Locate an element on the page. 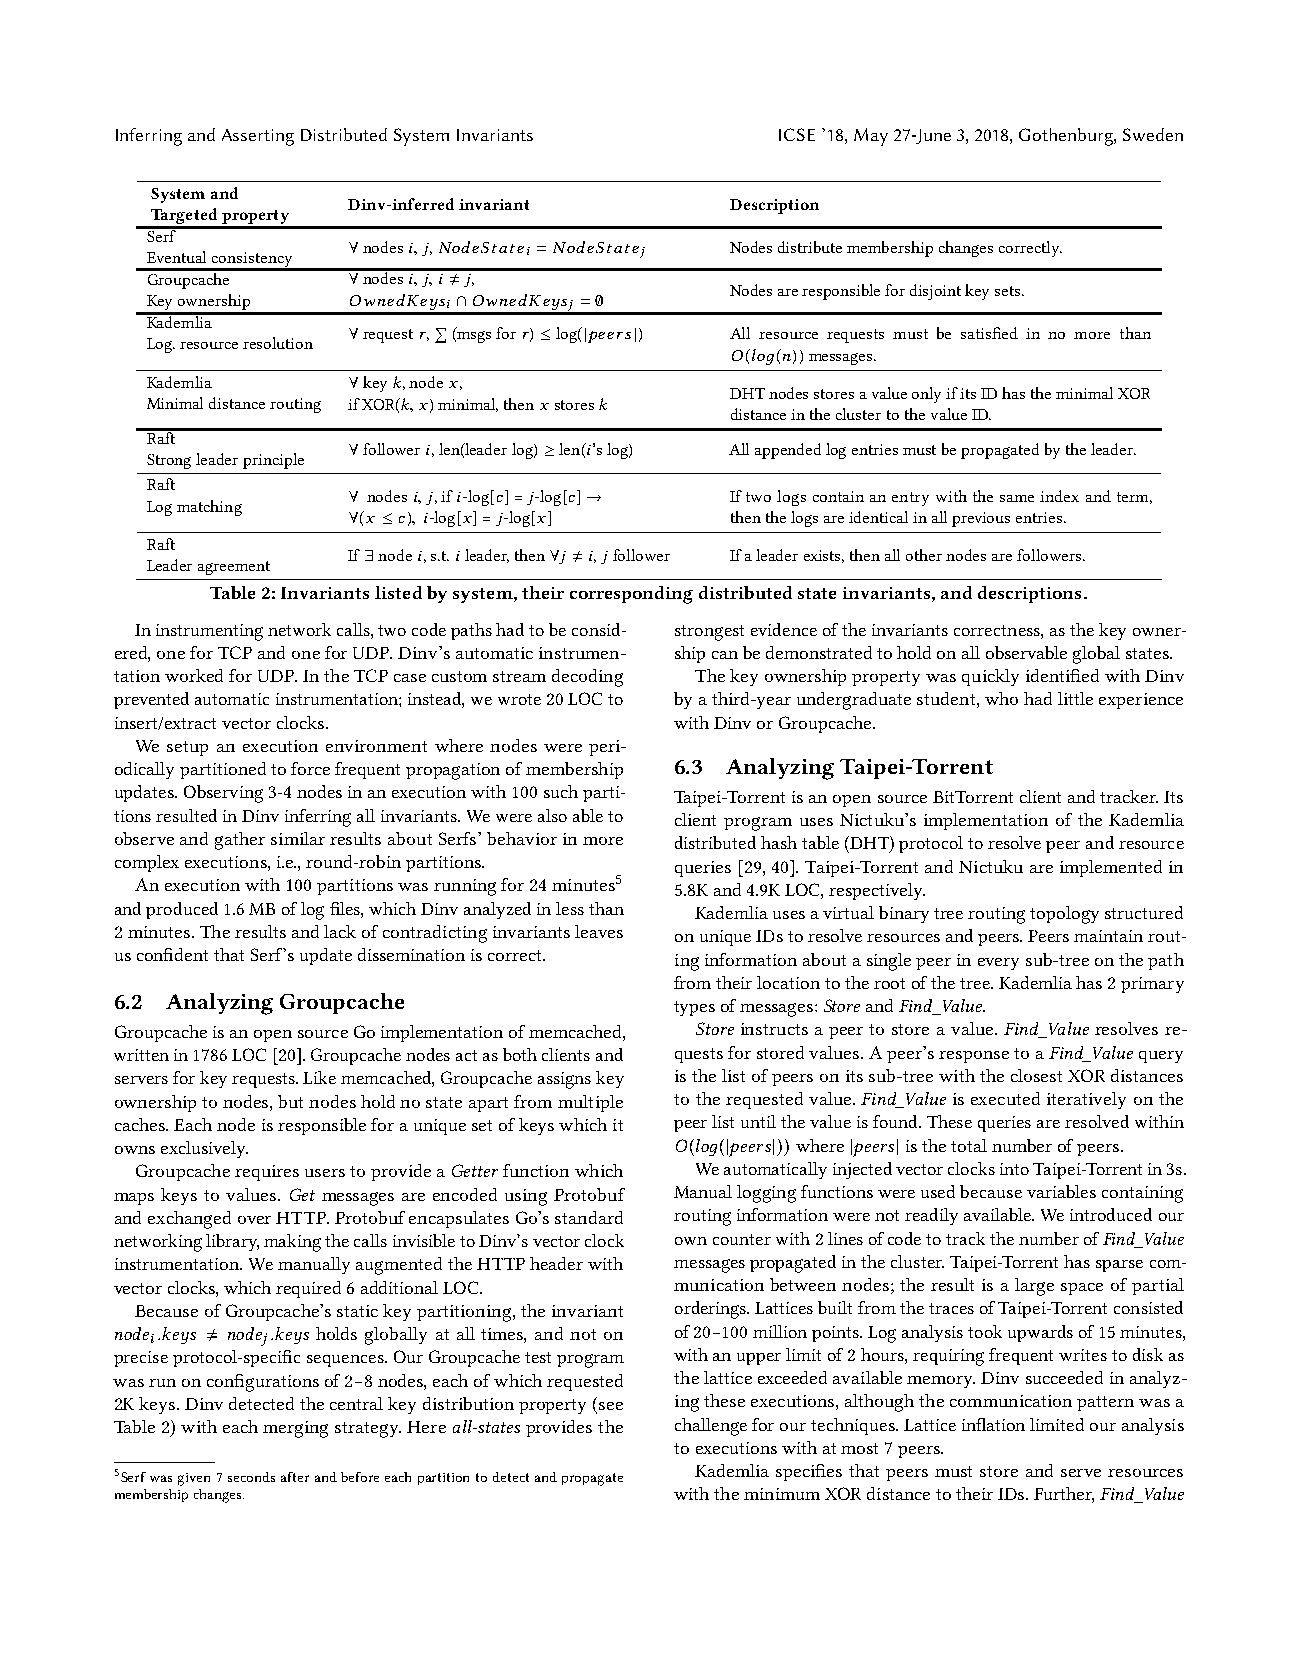 The image size is (1298, 1680). such is located at coordinates (561, 791).
